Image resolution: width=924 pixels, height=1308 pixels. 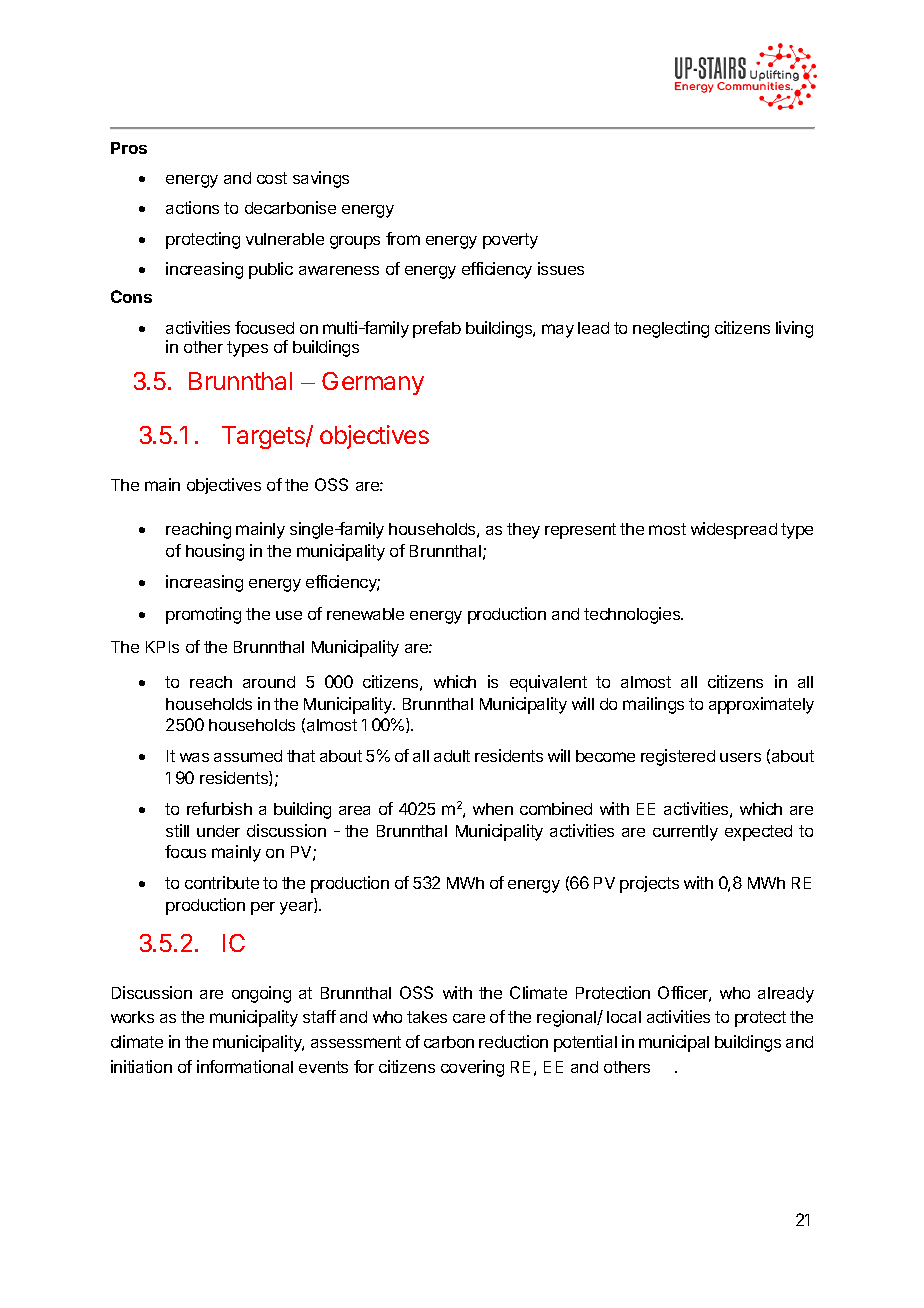 What do you see at coordinates (469, 1018) in the page?
I see `care` at bounding box center [469, 1018].
